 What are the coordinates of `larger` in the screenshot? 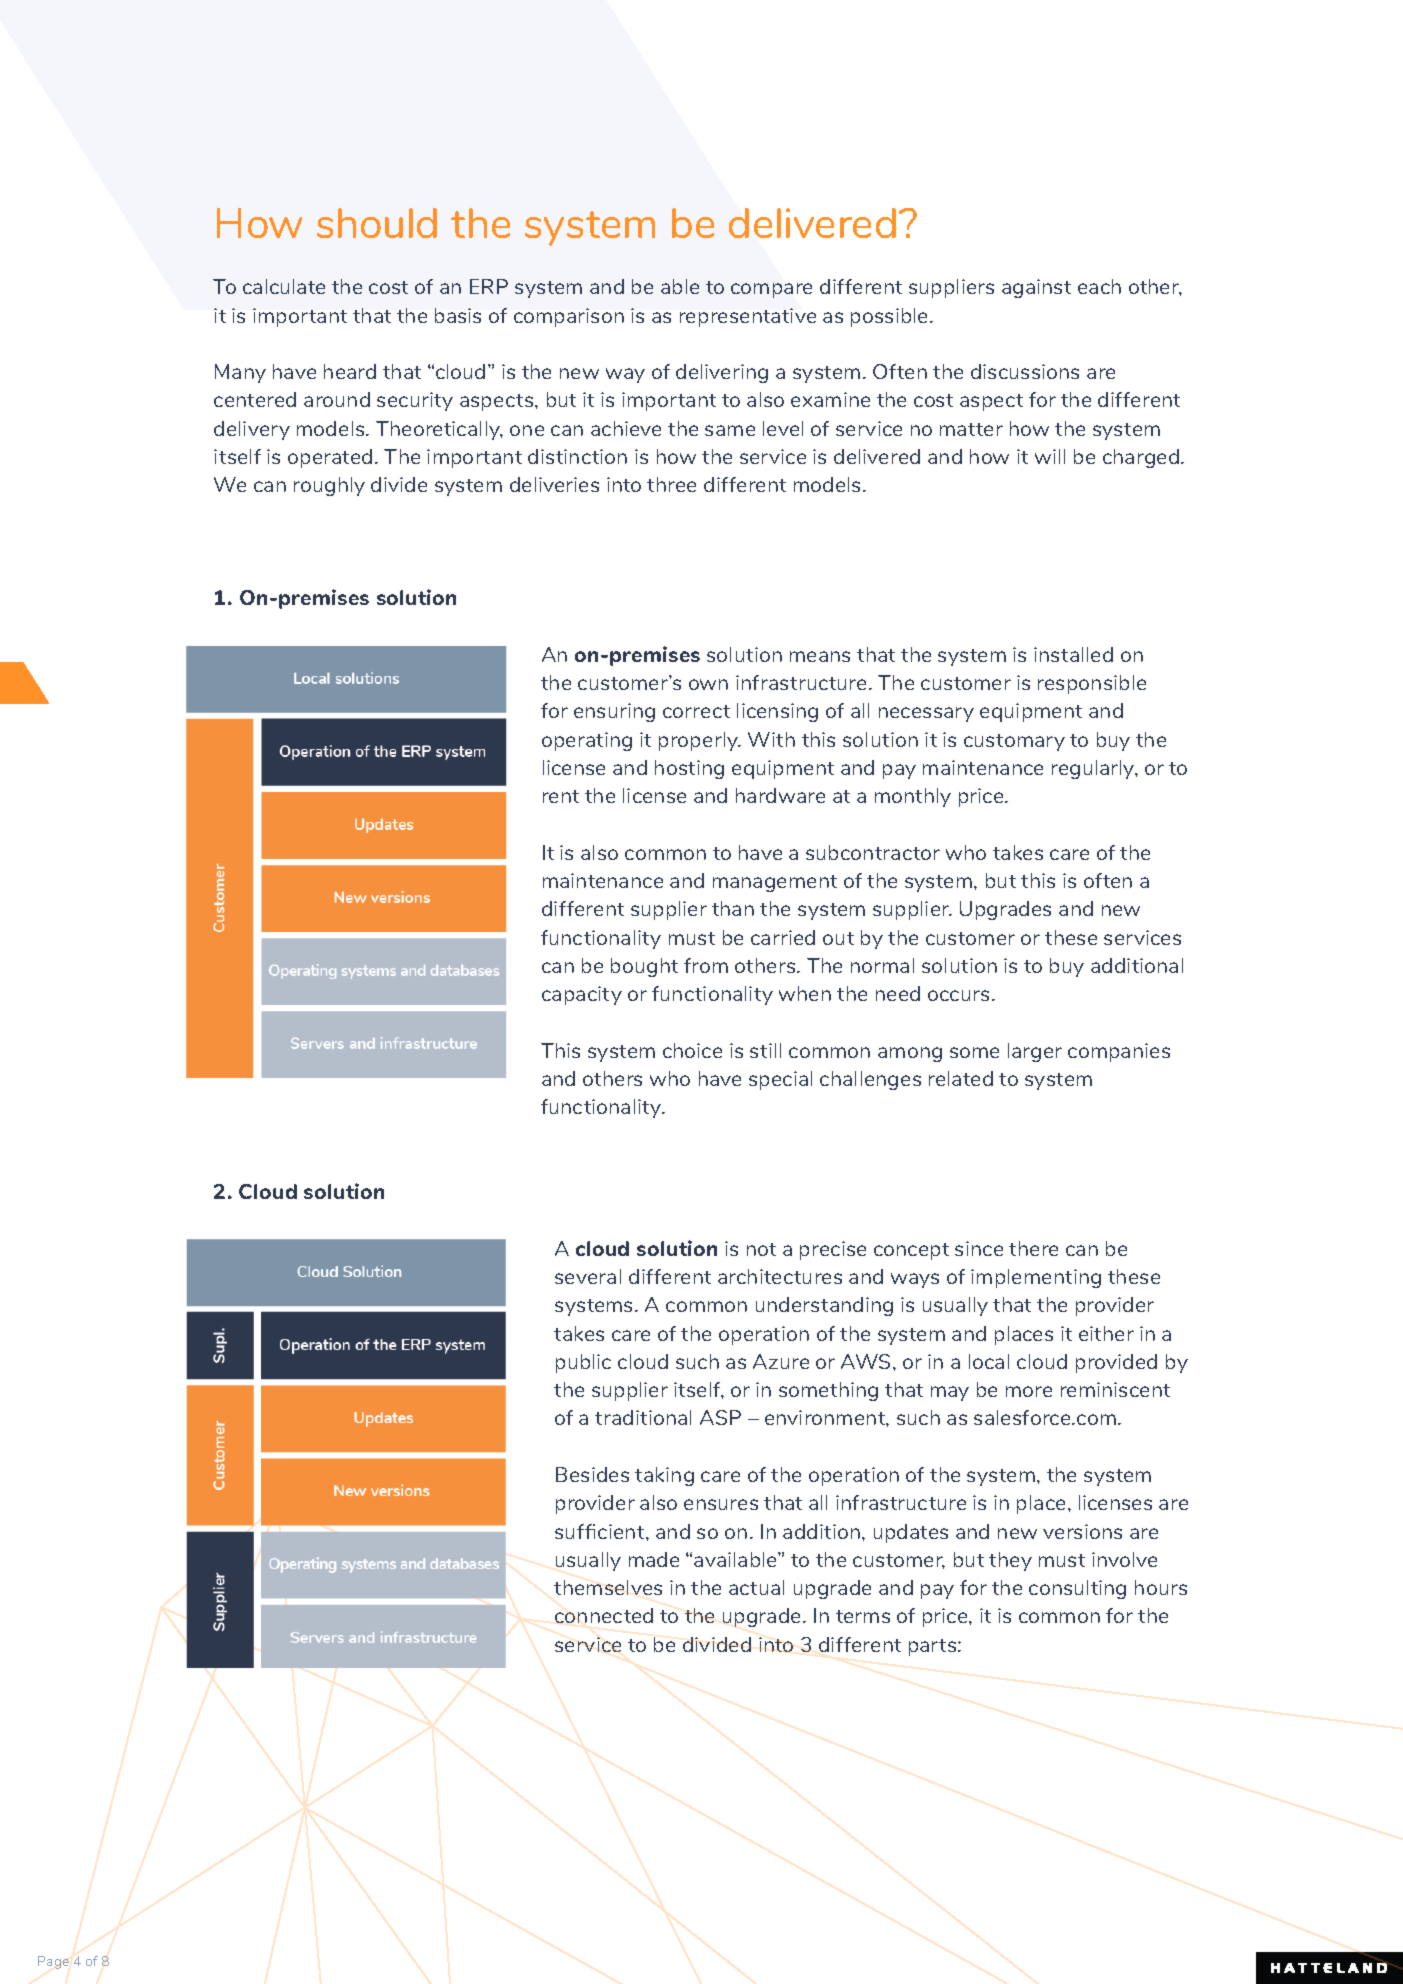 It's located at (1035, 1052).
